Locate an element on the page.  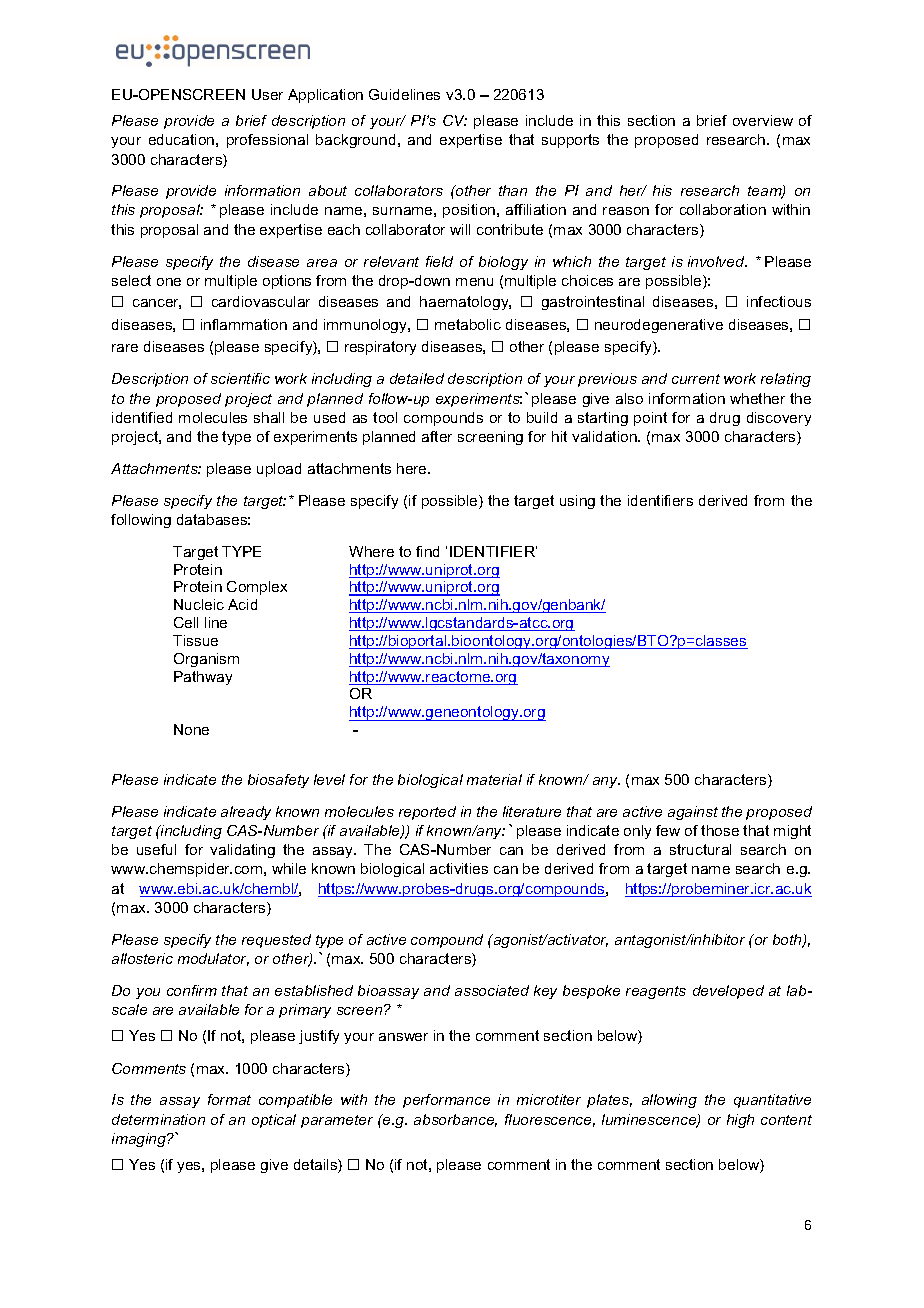
using is located at coordinates (577, 502).
